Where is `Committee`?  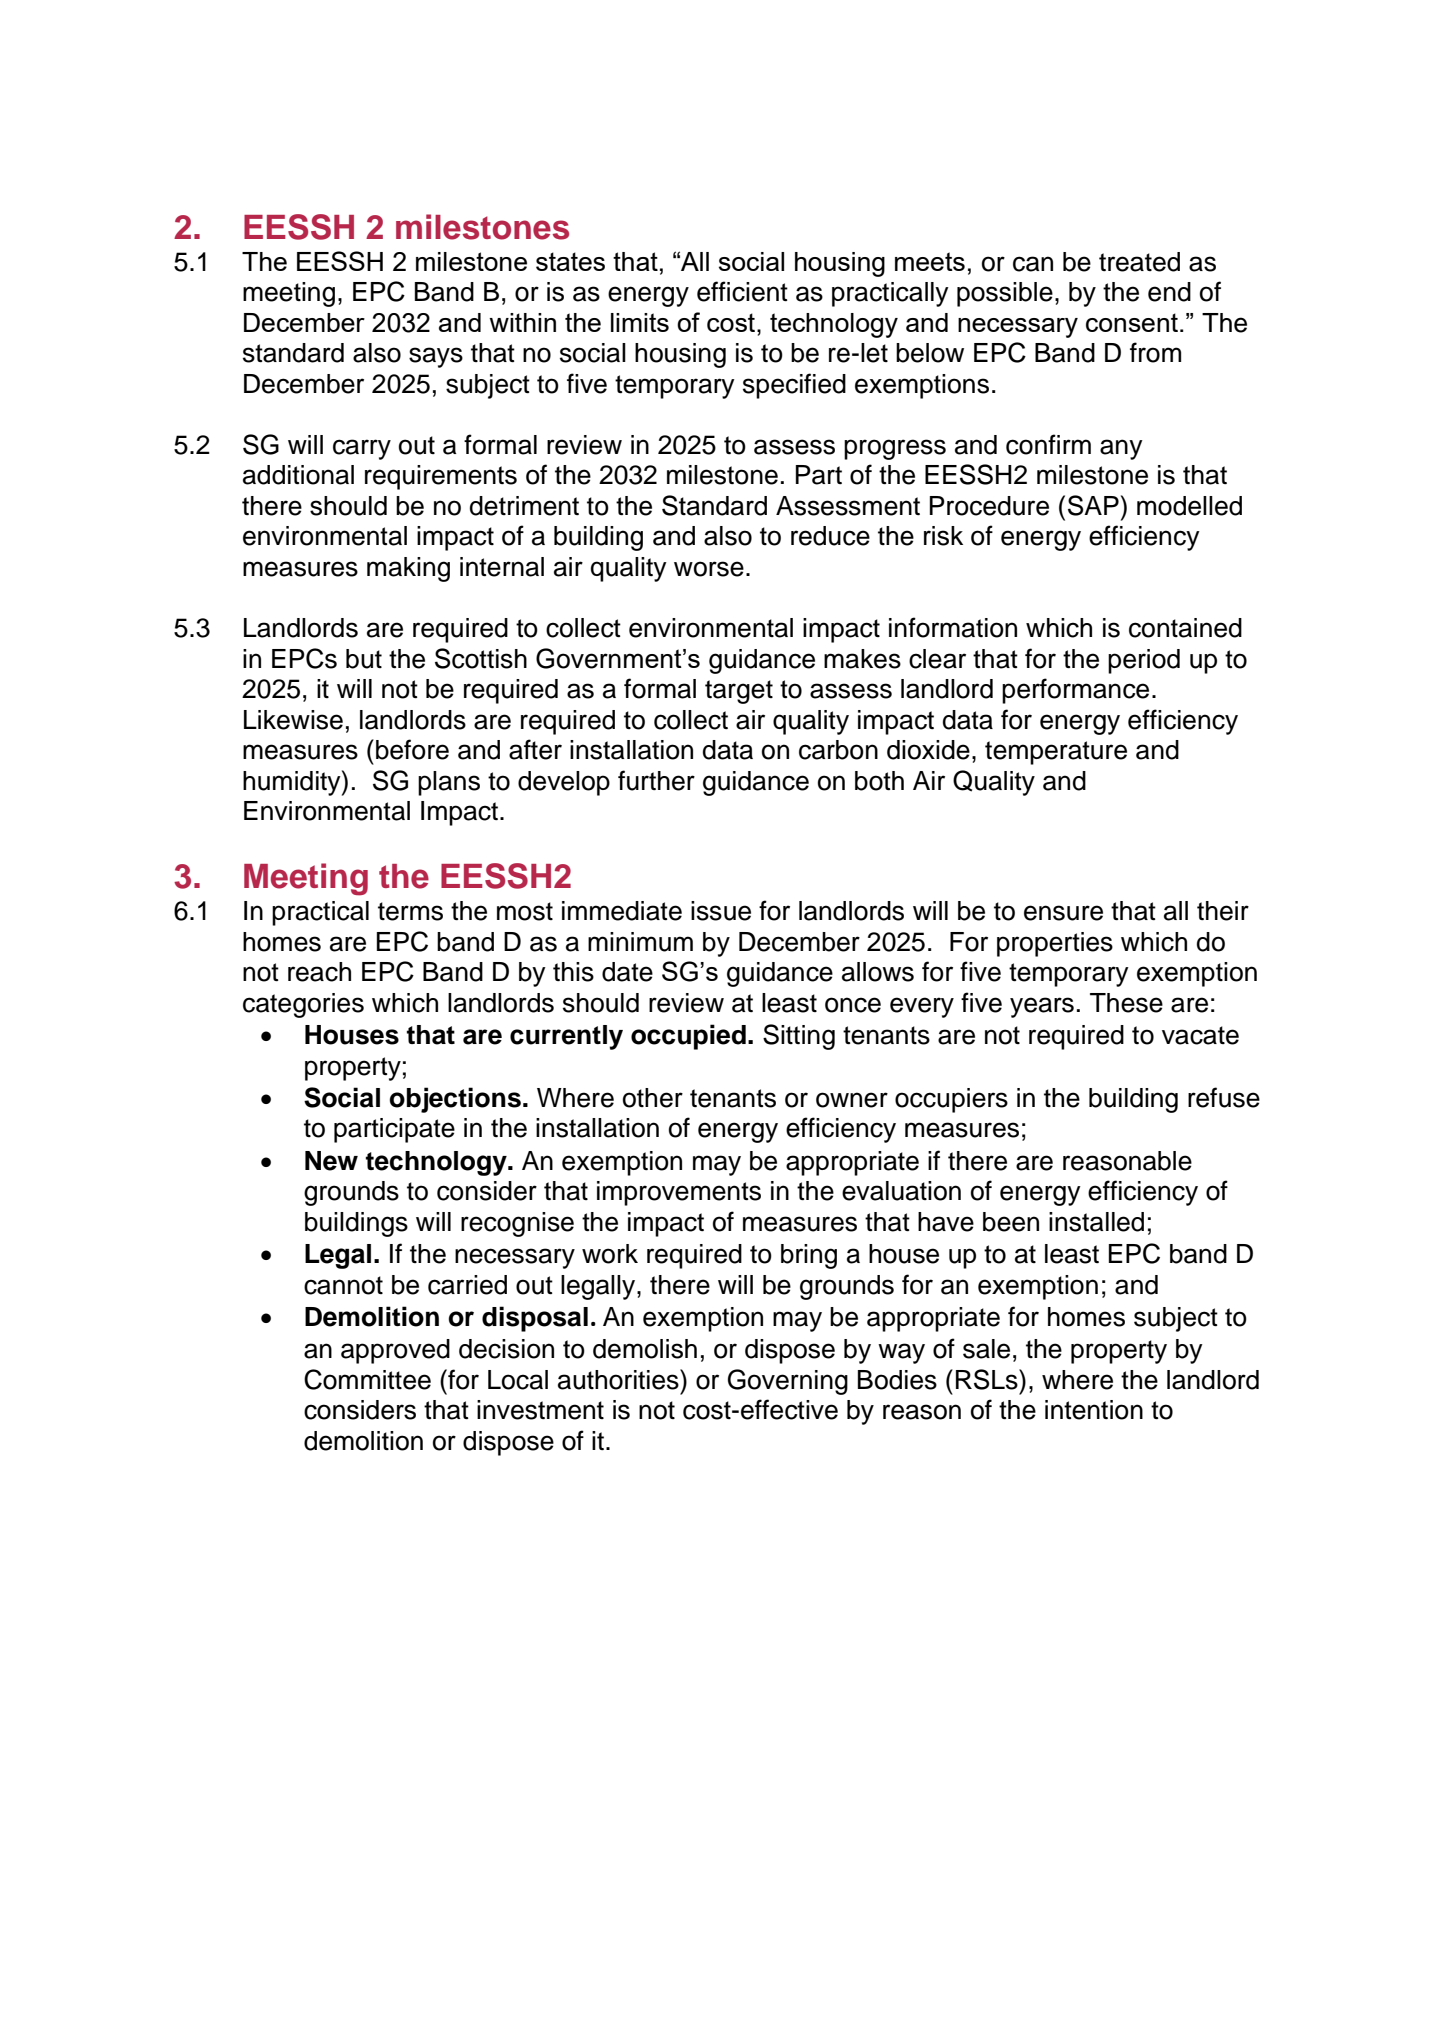
Committee is located at coordinates (367, 1379).
